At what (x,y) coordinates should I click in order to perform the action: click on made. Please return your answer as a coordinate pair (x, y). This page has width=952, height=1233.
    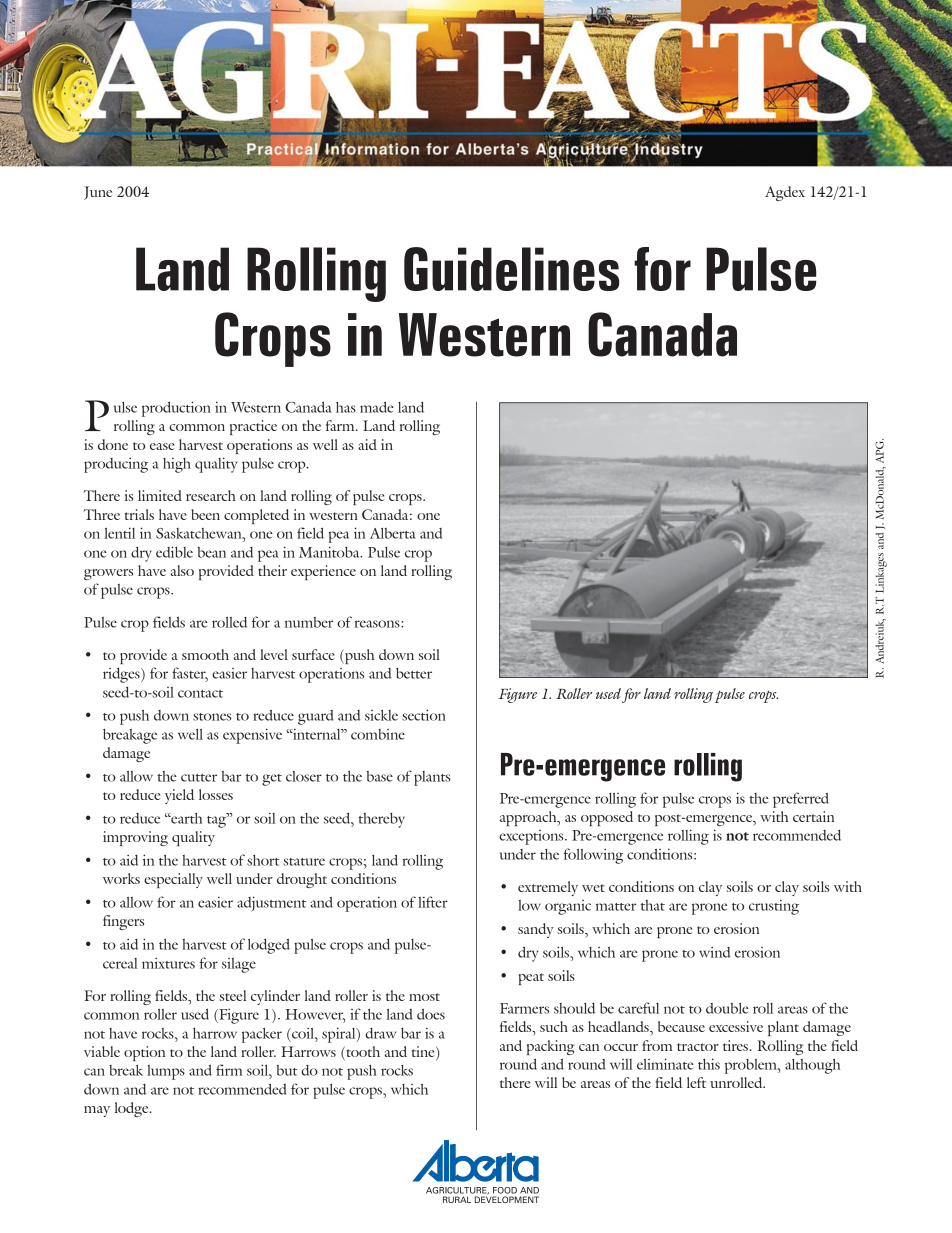
    Looking at the image, I should click on (377, 407).
